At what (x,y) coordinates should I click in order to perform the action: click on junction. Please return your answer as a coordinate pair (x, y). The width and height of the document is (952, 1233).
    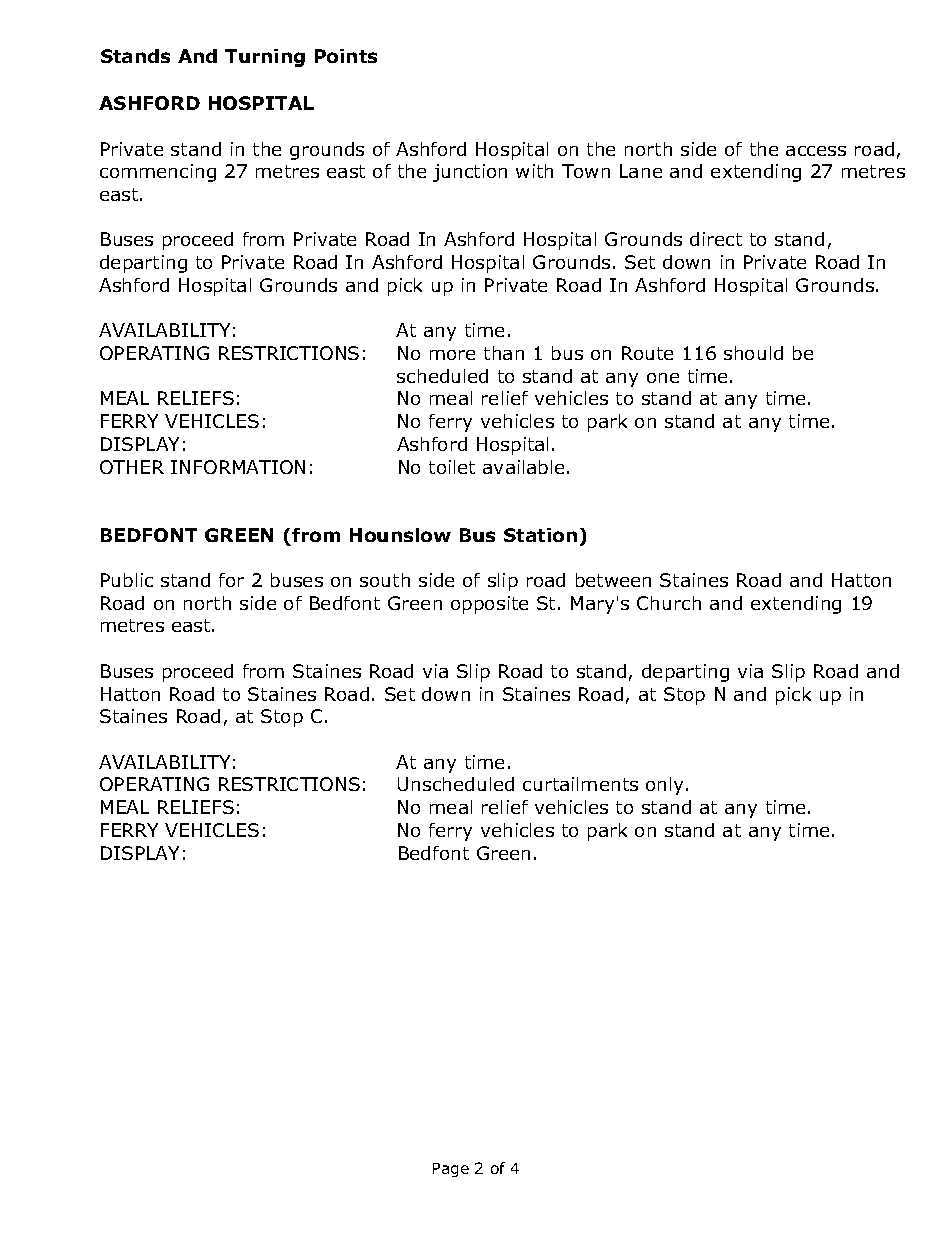
    Looking at the image, I should click on (470, 173).
